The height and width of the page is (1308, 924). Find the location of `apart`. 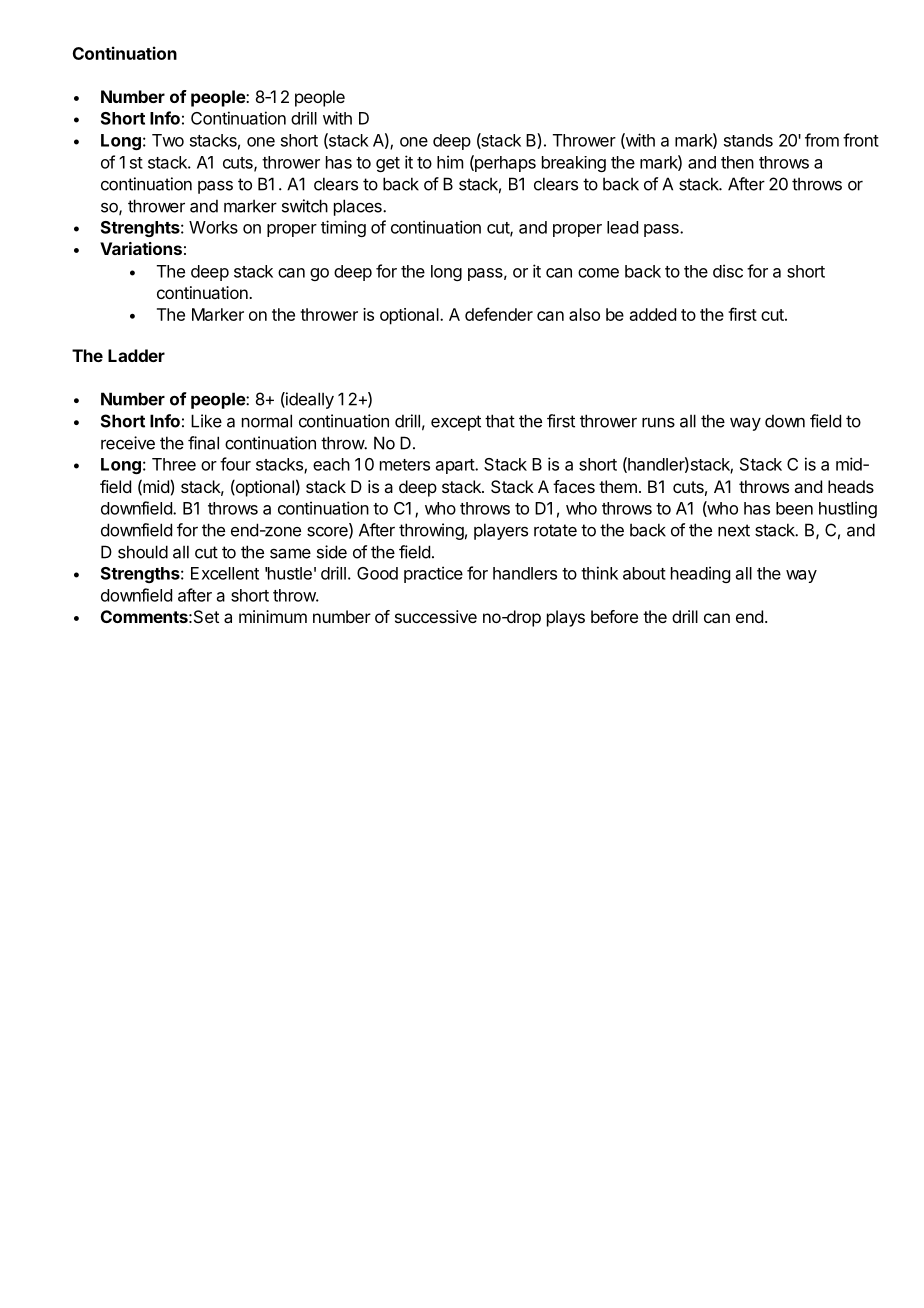

apart is located at coordinates (456, 466).
